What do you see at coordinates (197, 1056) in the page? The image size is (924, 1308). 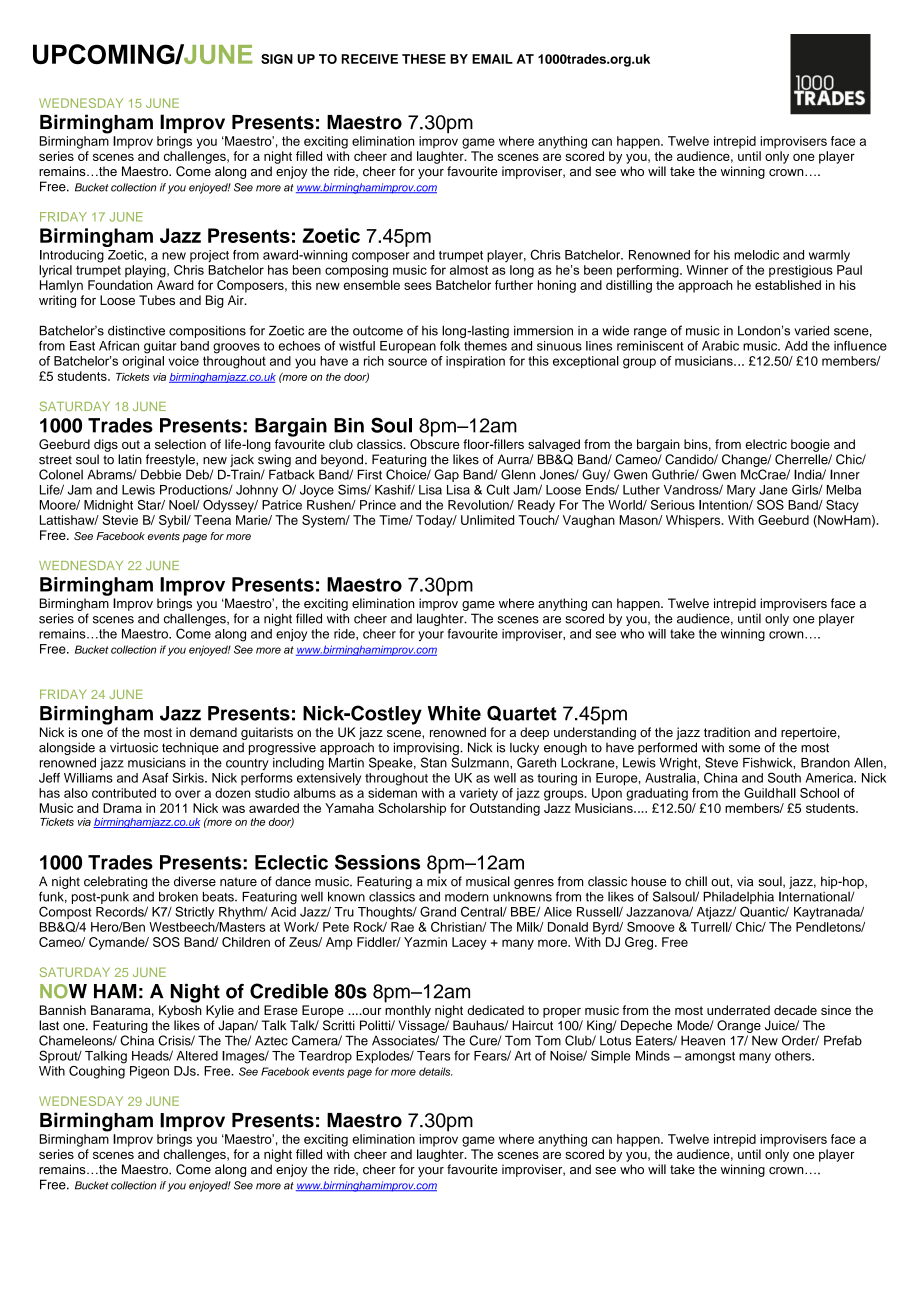 I see `Altered` at bounding box center [197, 1056].
